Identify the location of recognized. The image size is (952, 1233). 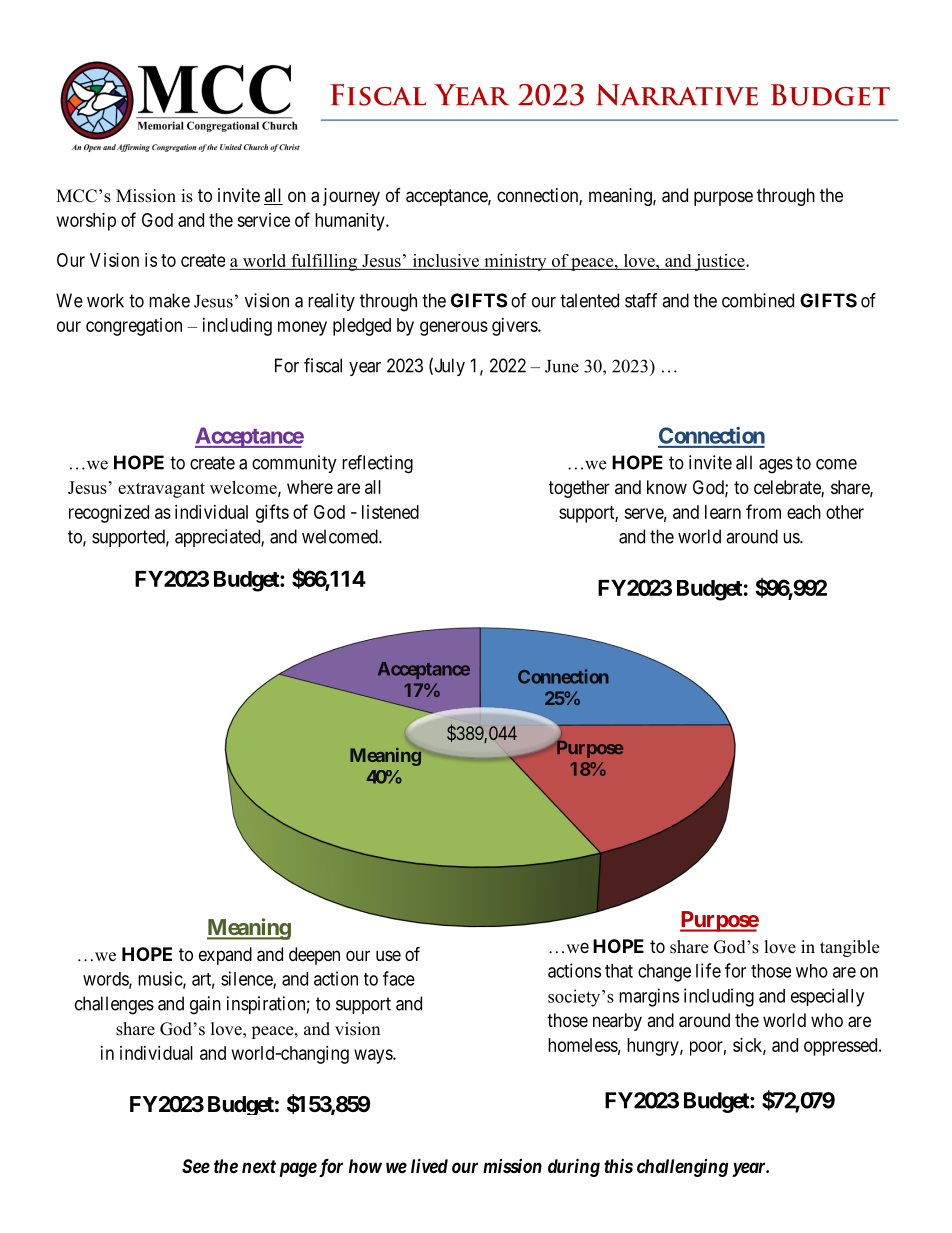
(109, 514).
